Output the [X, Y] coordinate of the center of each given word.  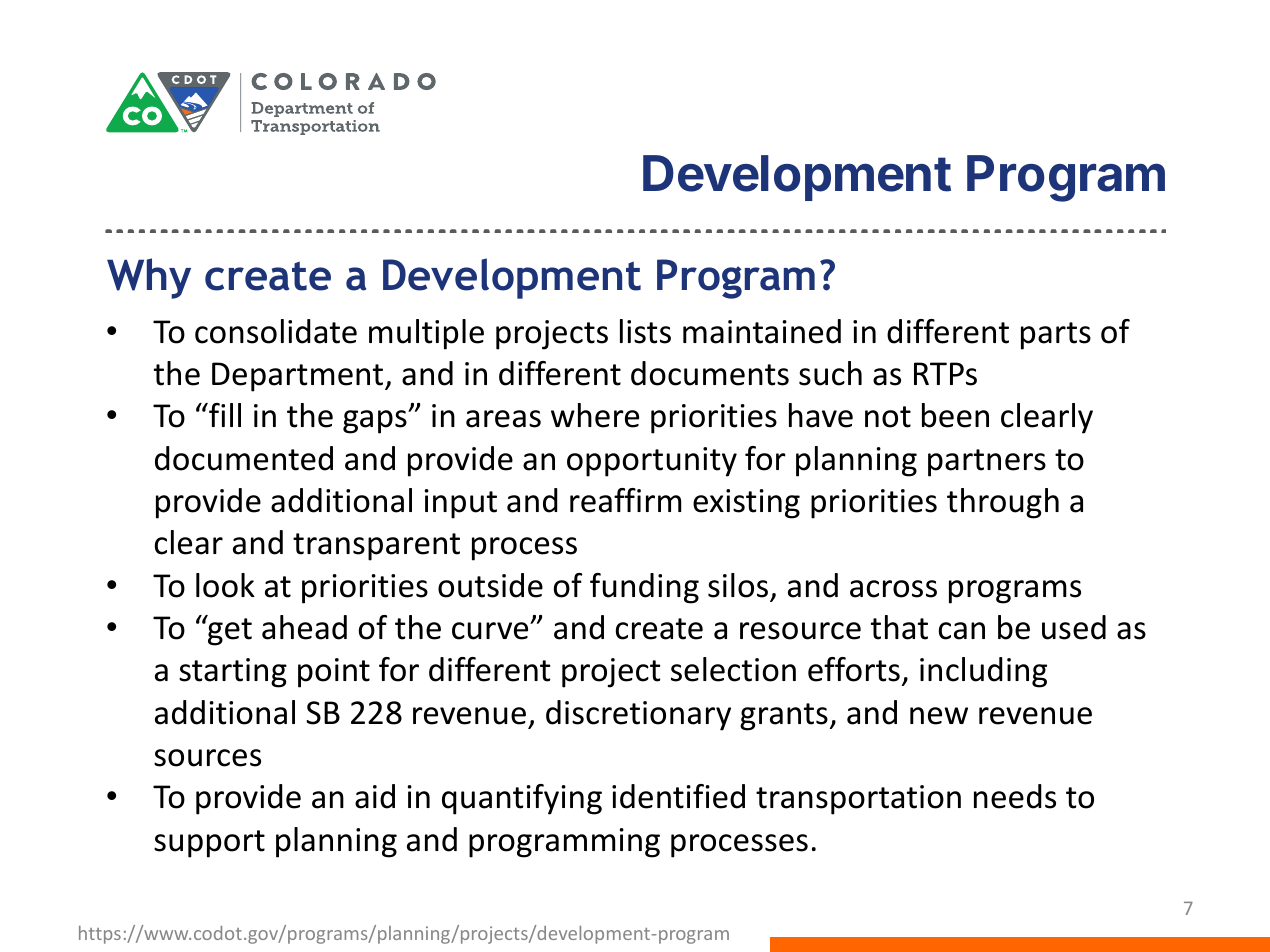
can [962, 631]
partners [987, 463]
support [209, 844]
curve [491, 631]
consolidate [276, 331]
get [229, 631]
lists [645, 331]
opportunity [652, 462]
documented [244, 458]
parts [1056, 336]
